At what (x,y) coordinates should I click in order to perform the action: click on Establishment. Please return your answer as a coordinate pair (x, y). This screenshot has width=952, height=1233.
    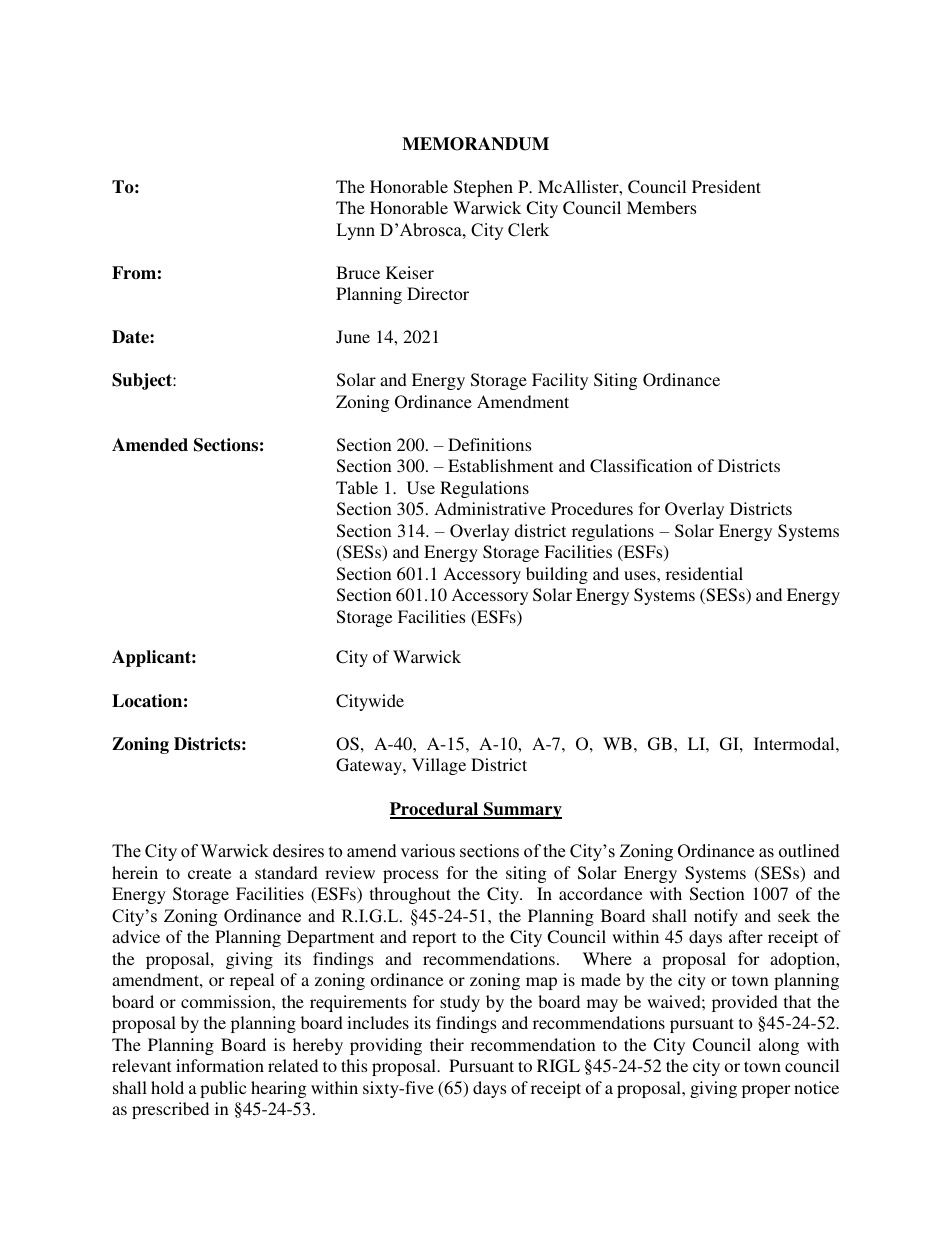
    Looking at the image, I should click on (500, 465).
